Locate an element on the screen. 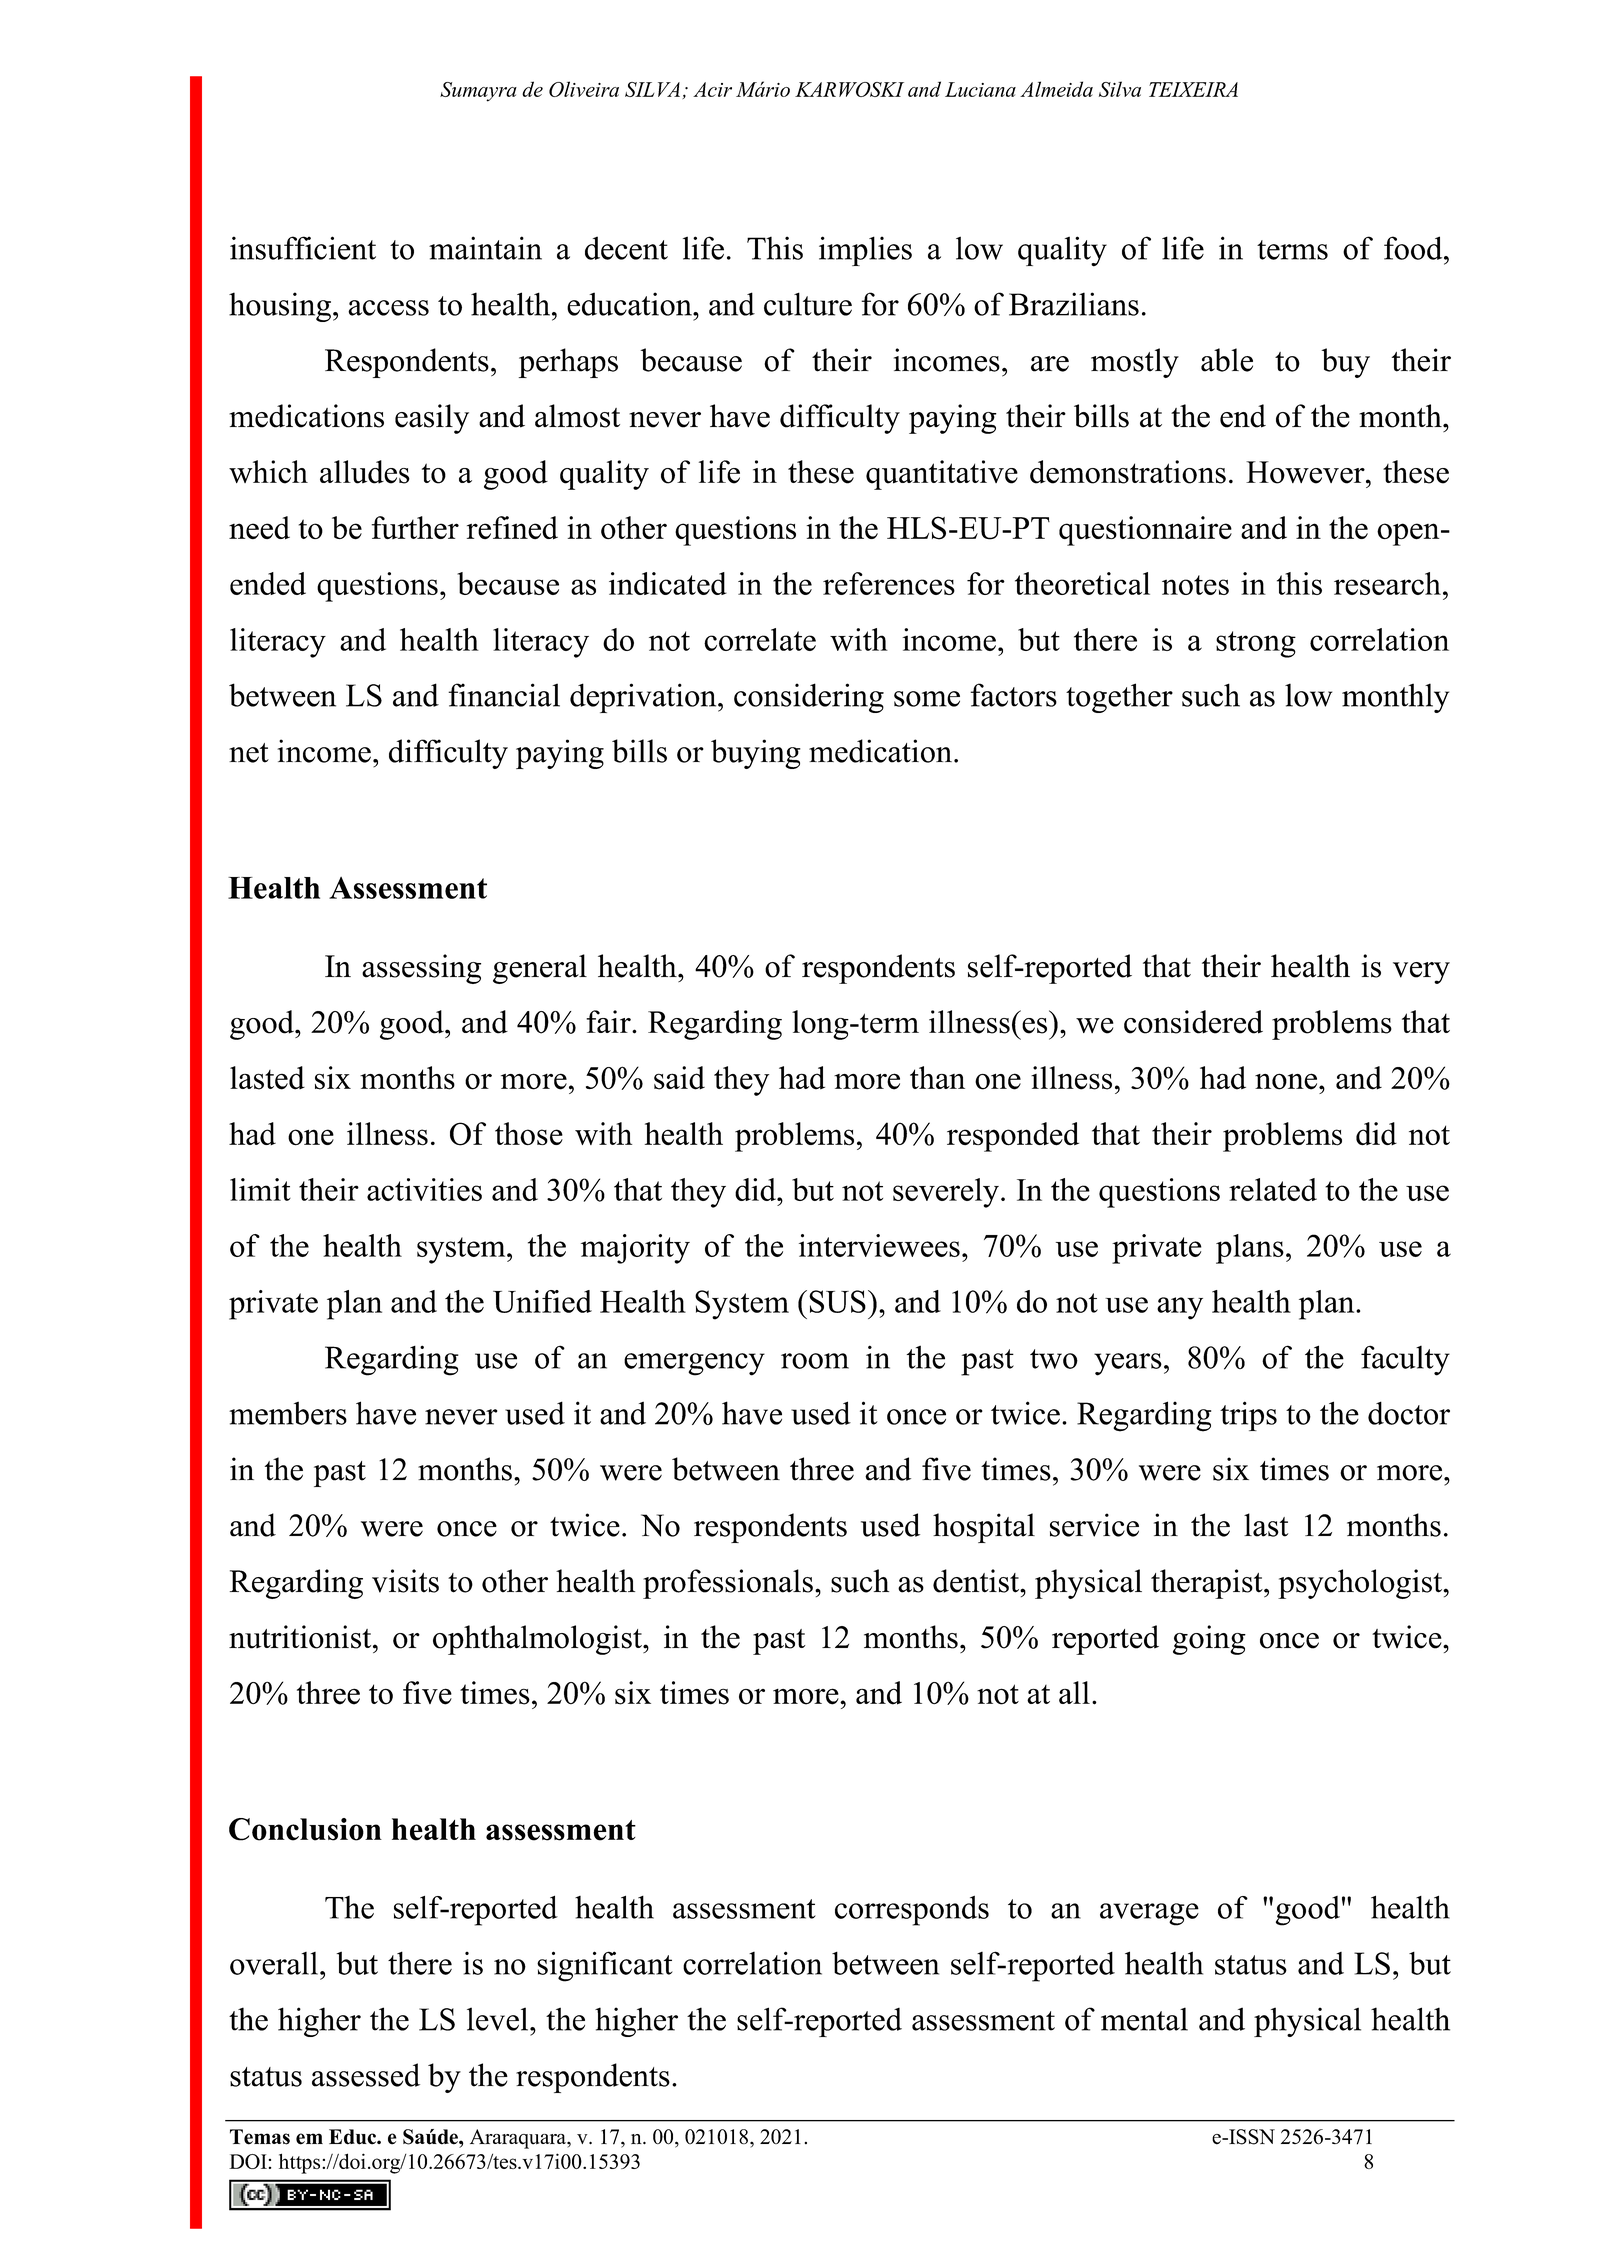  none is located at coordinates (1287, 1081).
